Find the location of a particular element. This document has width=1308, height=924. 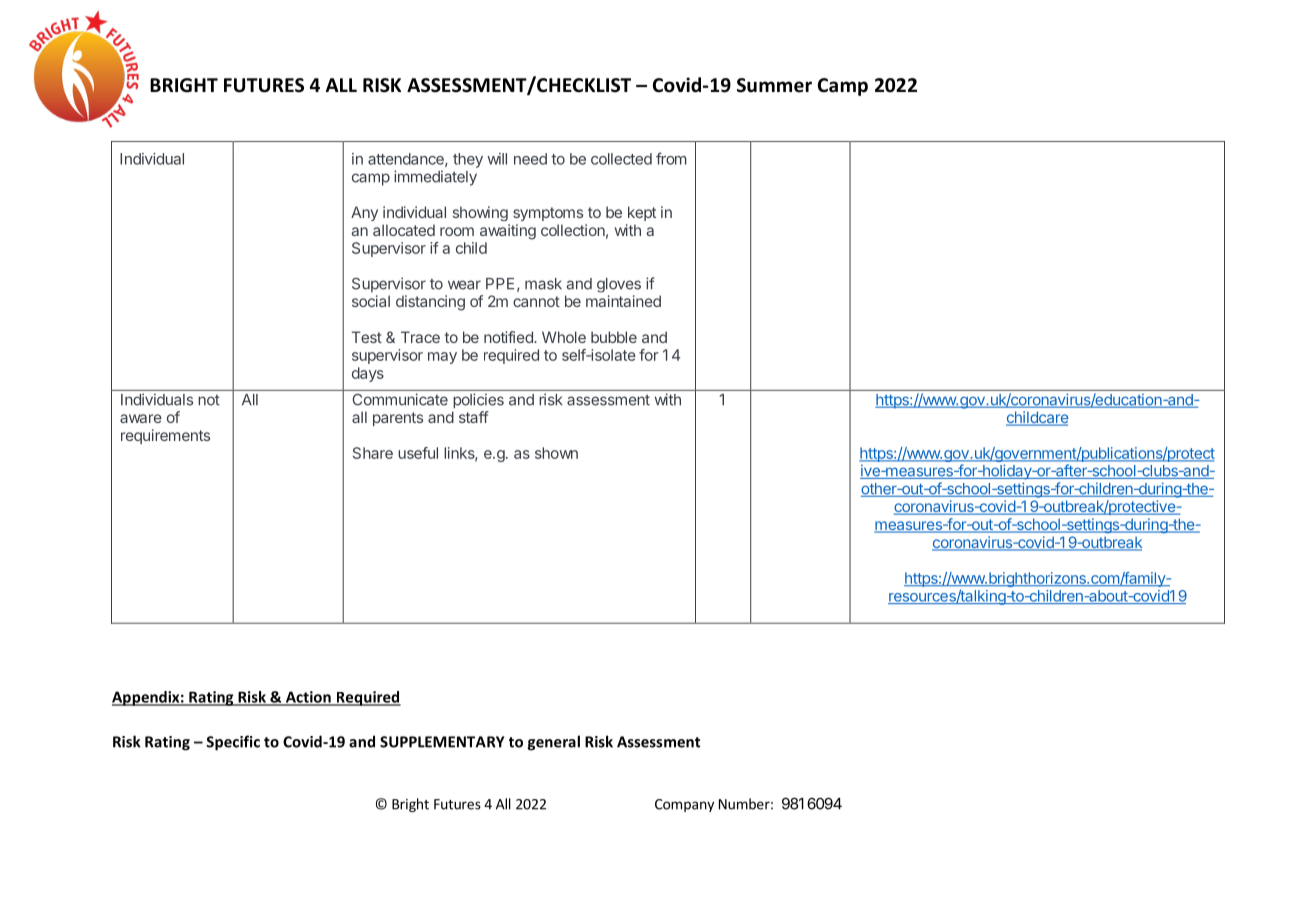

SUPPLEMENTARY is located at coordinates (442, 742).
